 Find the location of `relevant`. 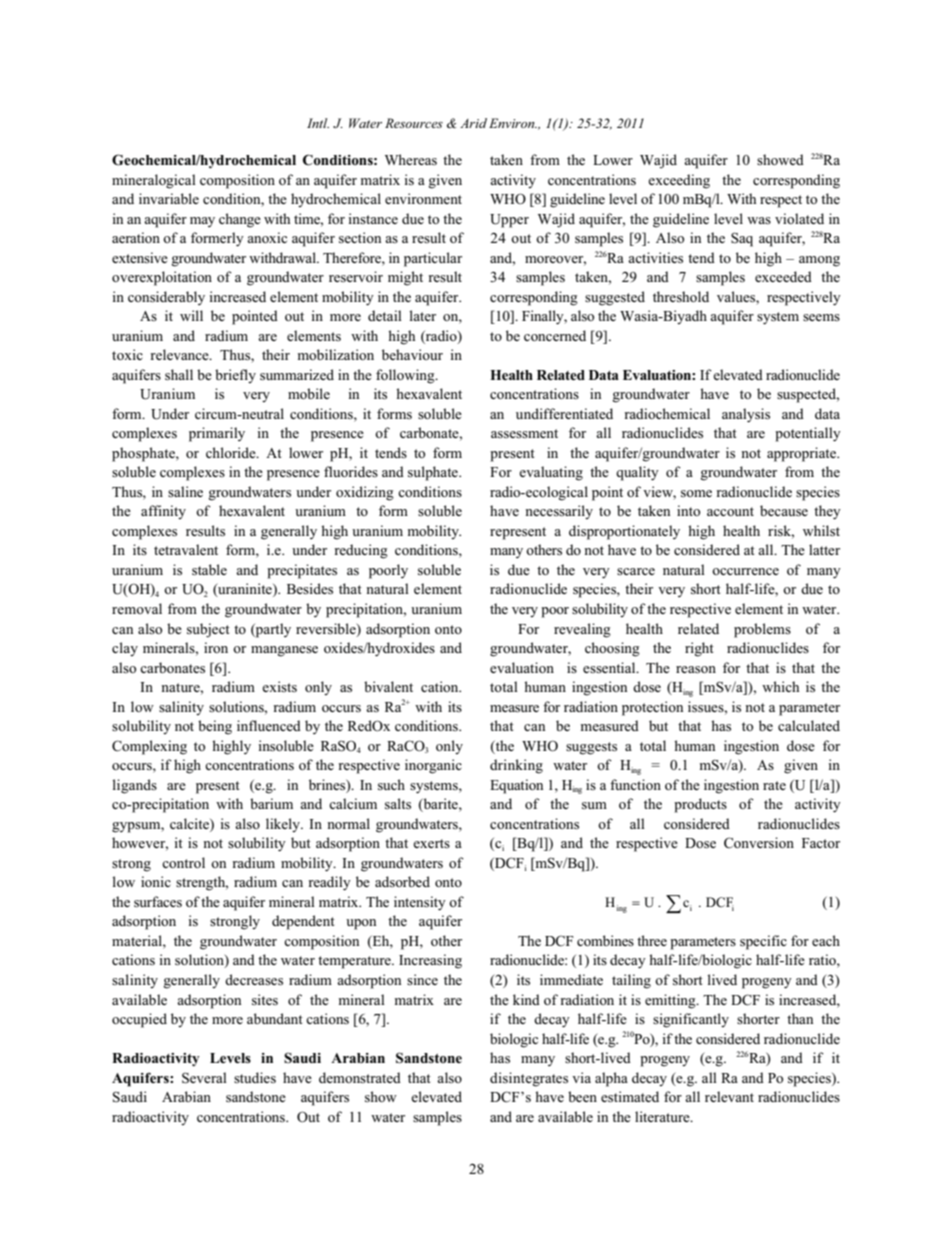

relevant is located at coordinates (729, 1096).
